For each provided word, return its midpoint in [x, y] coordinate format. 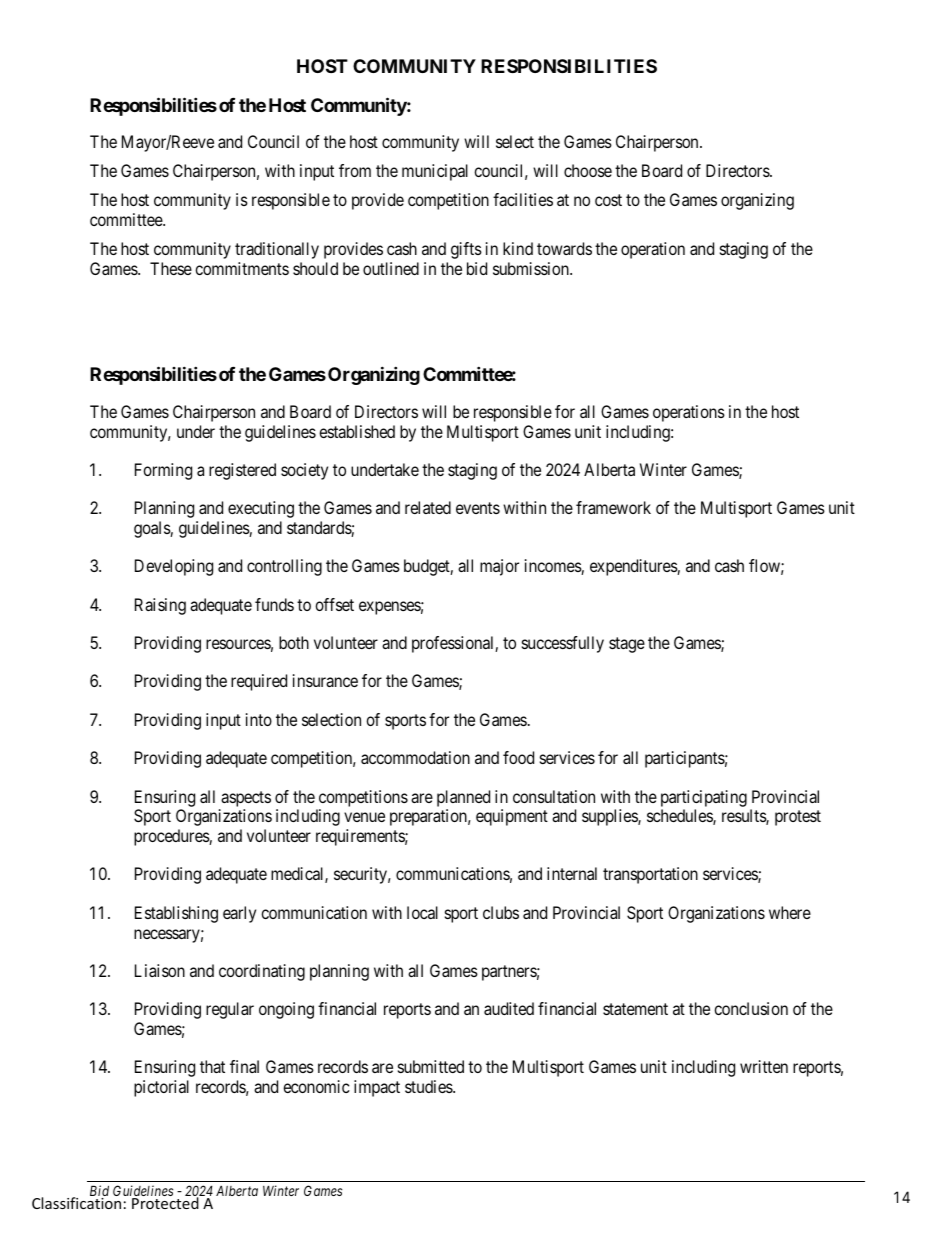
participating [704, 798]
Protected [165, 1202]
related [428, 507]
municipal [435, 172]
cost [608, 200]
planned [463, 798]
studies [429, 1086]
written [764, 1066]
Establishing [176, 914]
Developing [174, 567]
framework [613, 507]
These [171, 268]
